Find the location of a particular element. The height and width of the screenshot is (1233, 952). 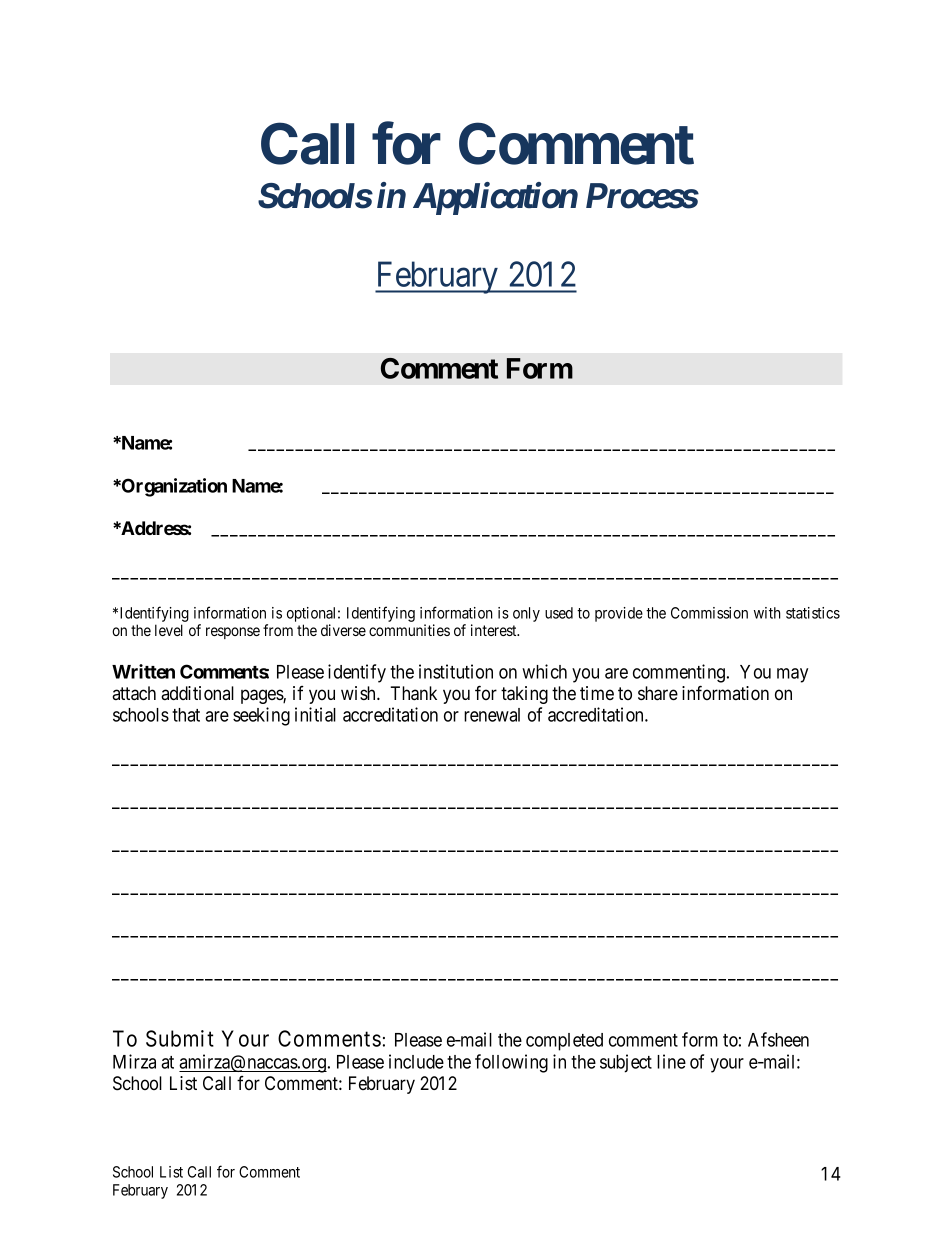

line is located at coordinates (671, 1061).
